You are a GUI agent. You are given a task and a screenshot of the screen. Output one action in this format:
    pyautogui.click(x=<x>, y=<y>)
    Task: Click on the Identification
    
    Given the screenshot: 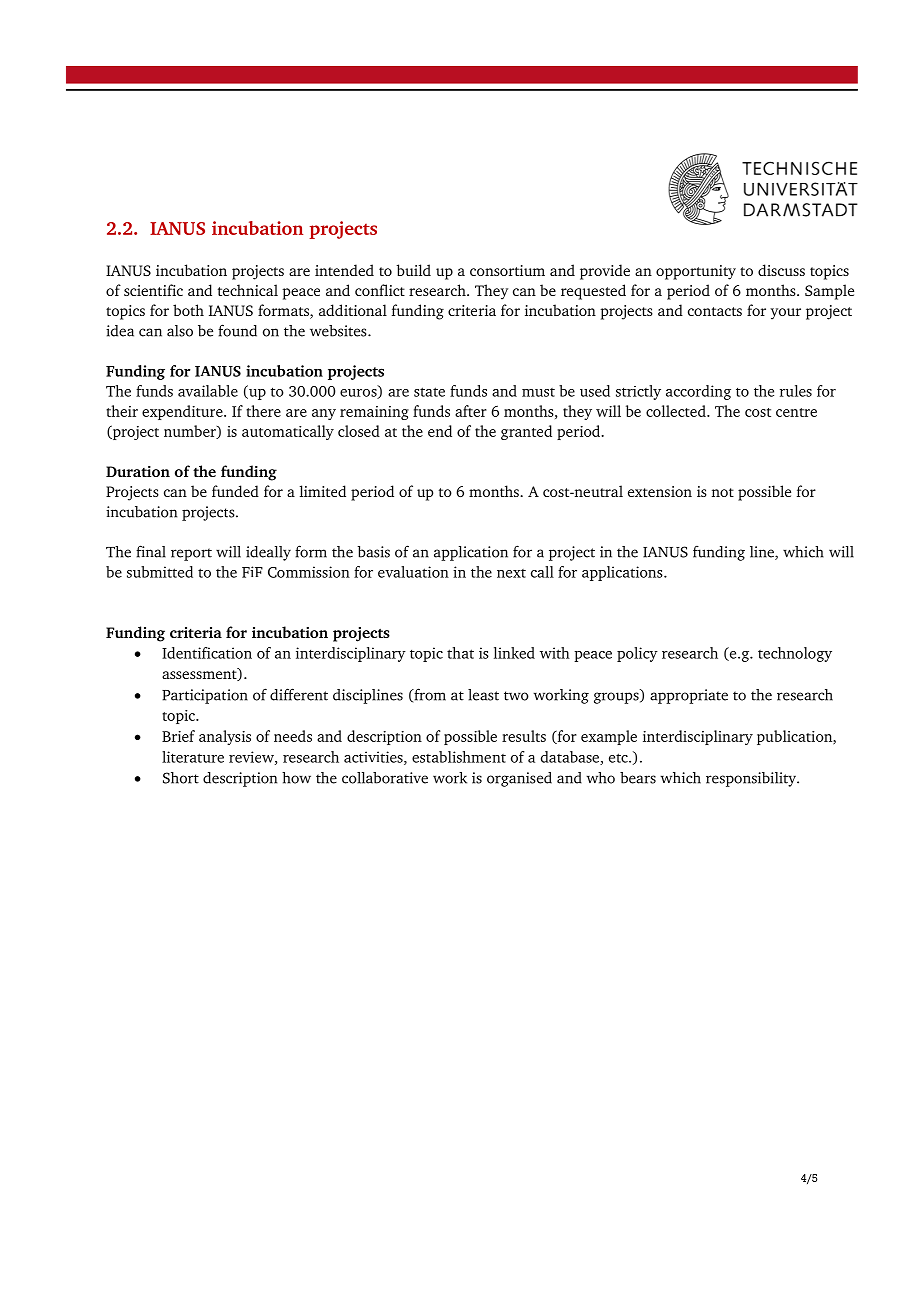 What is the action you would take?
    pyautogui.click(x=207, y=653)
